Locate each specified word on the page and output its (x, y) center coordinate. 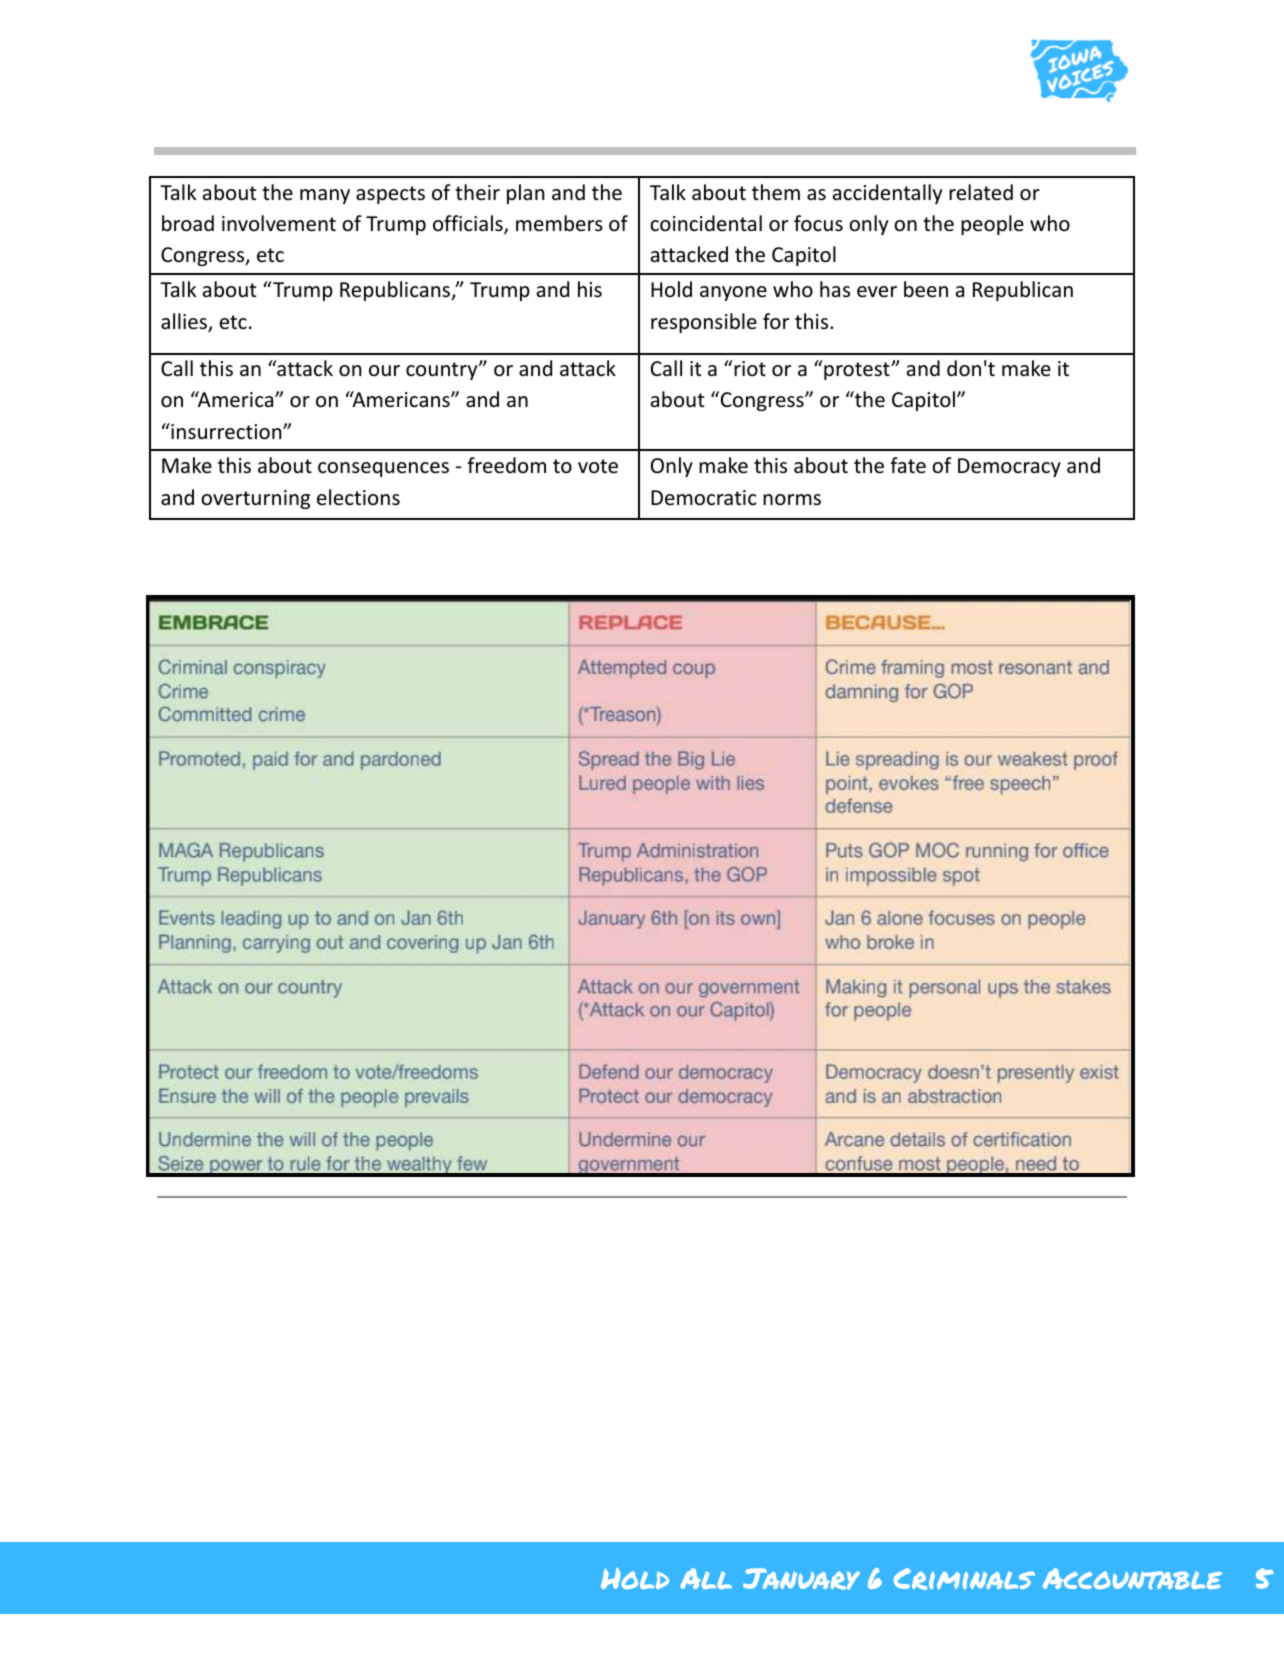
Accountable (1132, 1579)
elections (358, 497)
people (992, 225)
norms (792, 499)
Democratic (704, 498)
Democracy (1009, 467)
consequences (383, 469)
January (801, 1579)
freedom (506, 465)
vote (598, 466)
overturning (255, 499)
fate (908, 465)
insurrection (226, 431)
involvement (279, 223)
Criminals (964, 1579)
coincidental (706, 223)
